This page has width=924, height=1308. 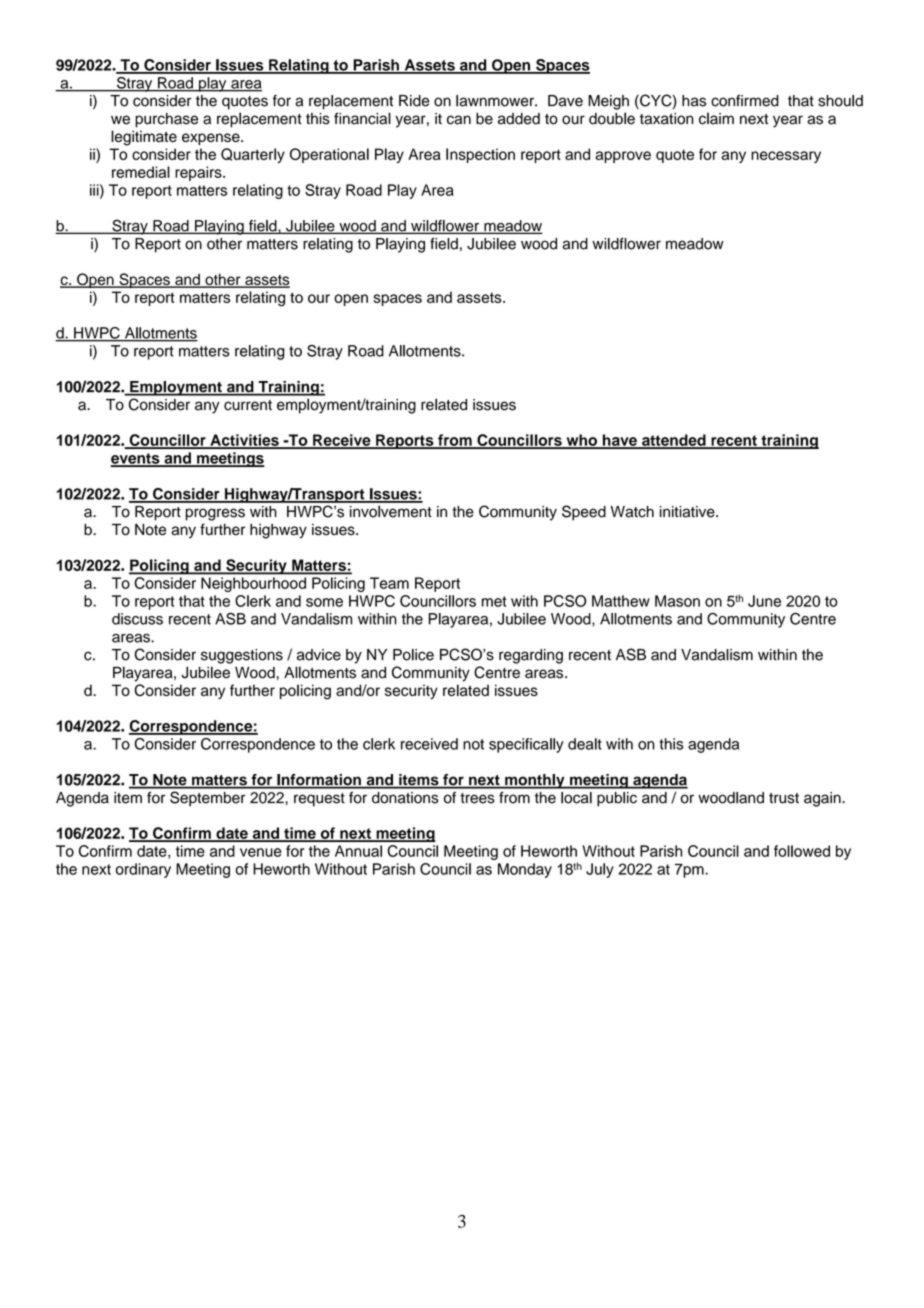 I want to click on expense, so click(x=212, y=139).
